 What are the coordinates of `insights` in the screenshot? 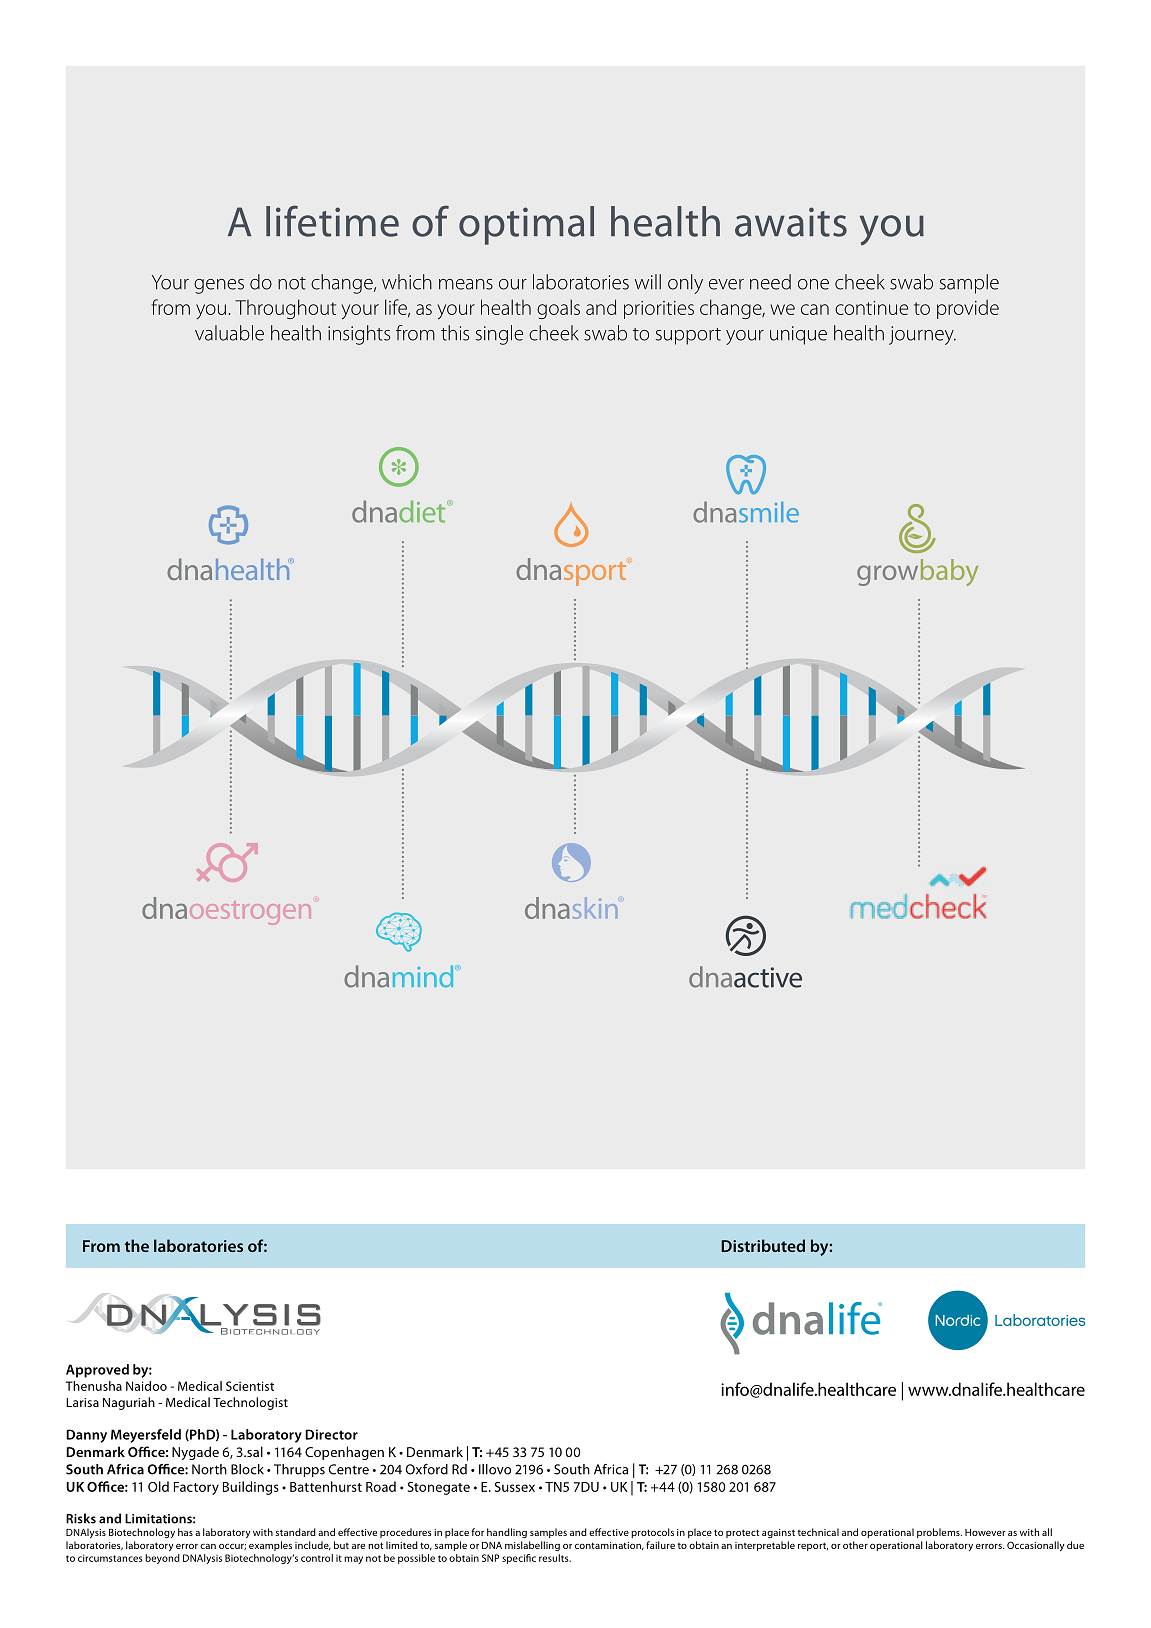 It's located at (359, 335).
